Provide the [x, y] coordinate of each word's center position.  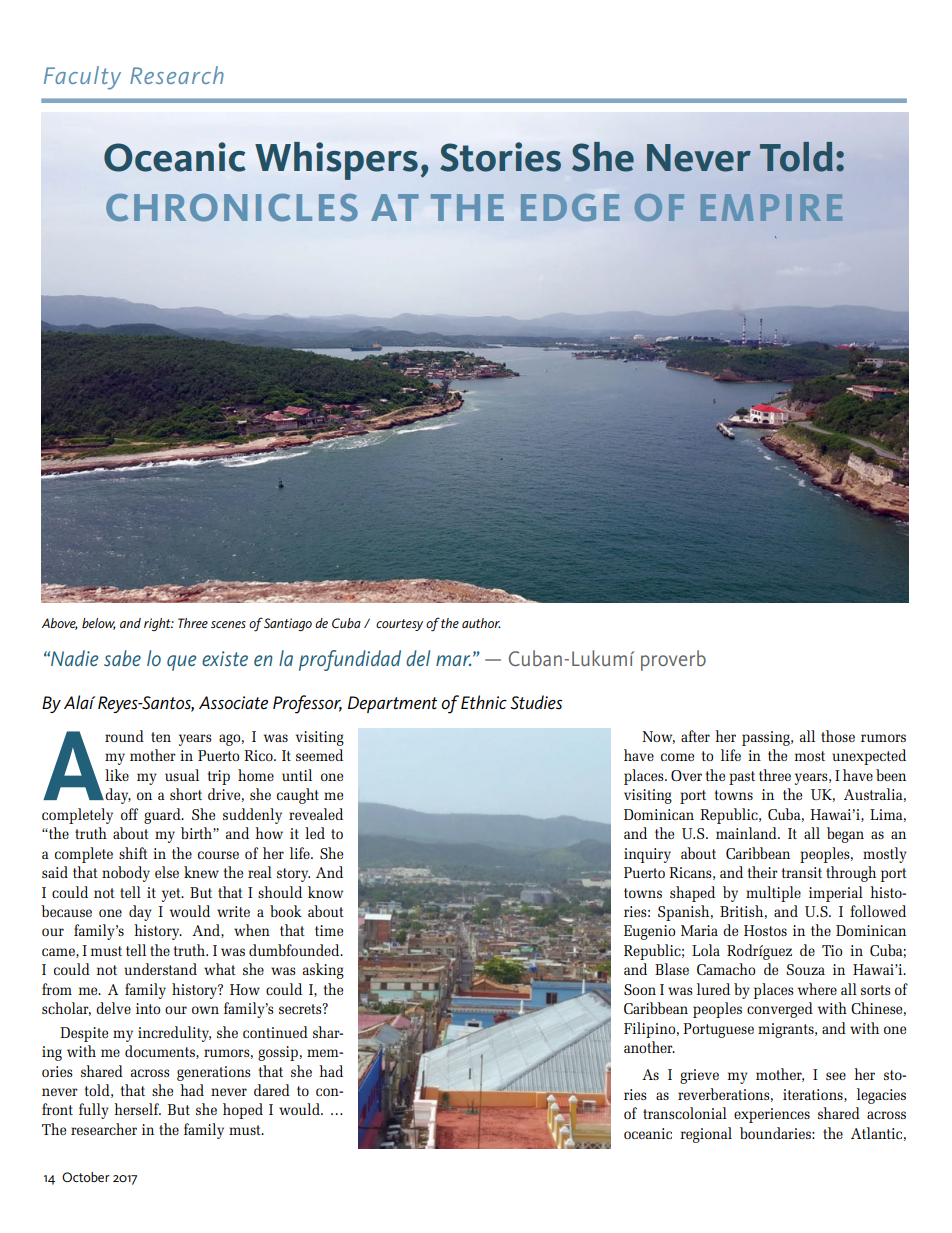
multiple [773, 894]
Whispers [336, 161]
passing [767, 738]
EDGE [570, 207]
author [481, 623]
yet [172, 895]
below [99, 624]
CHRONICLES [232, 207]
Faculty [82, 78]
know [325, 892]
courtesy [399, 625]
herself [137, 1109]
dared [272, 1090]
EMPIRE [771, 207]
